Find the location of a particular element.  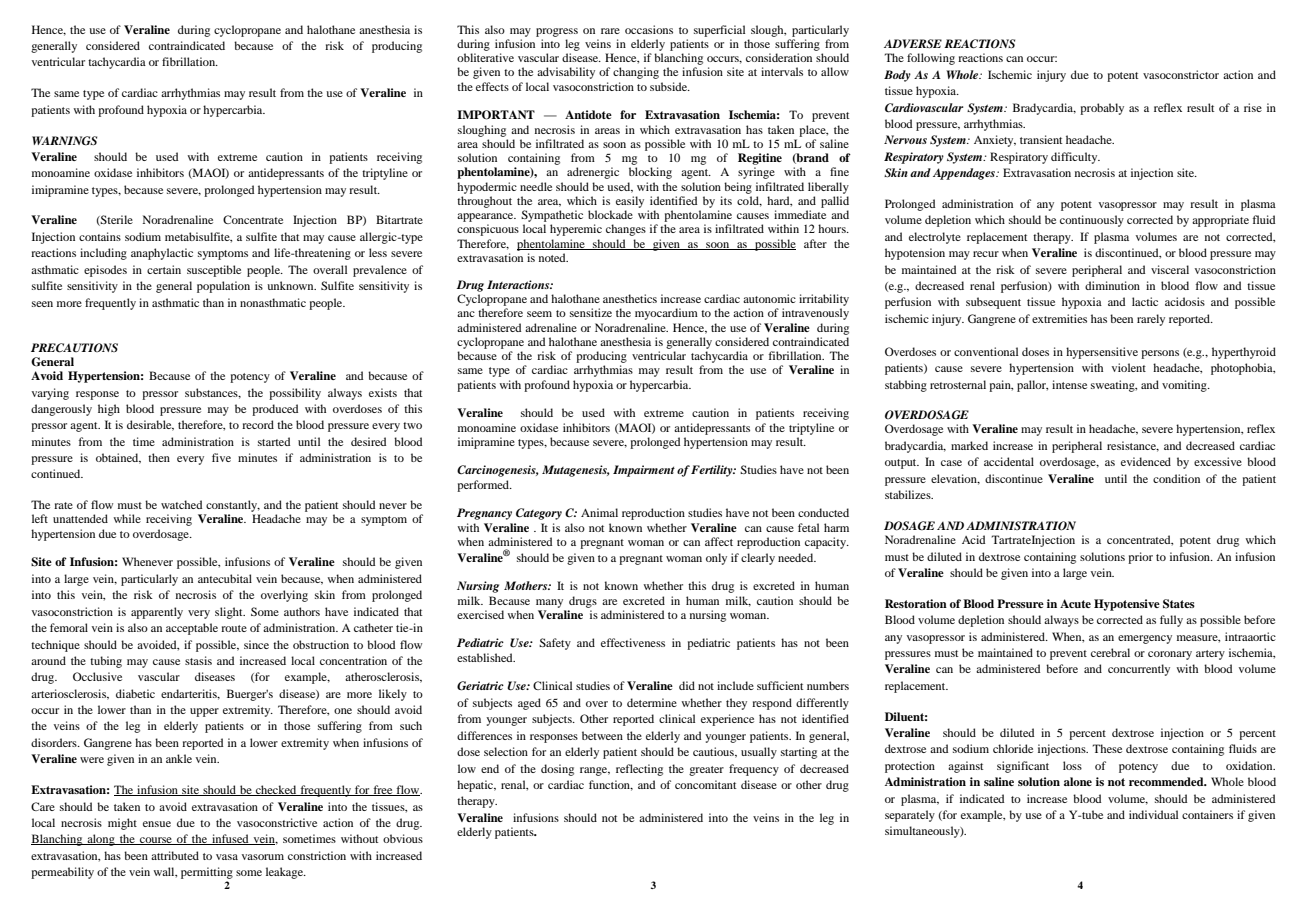

then is located at coordinates (159, 457).
